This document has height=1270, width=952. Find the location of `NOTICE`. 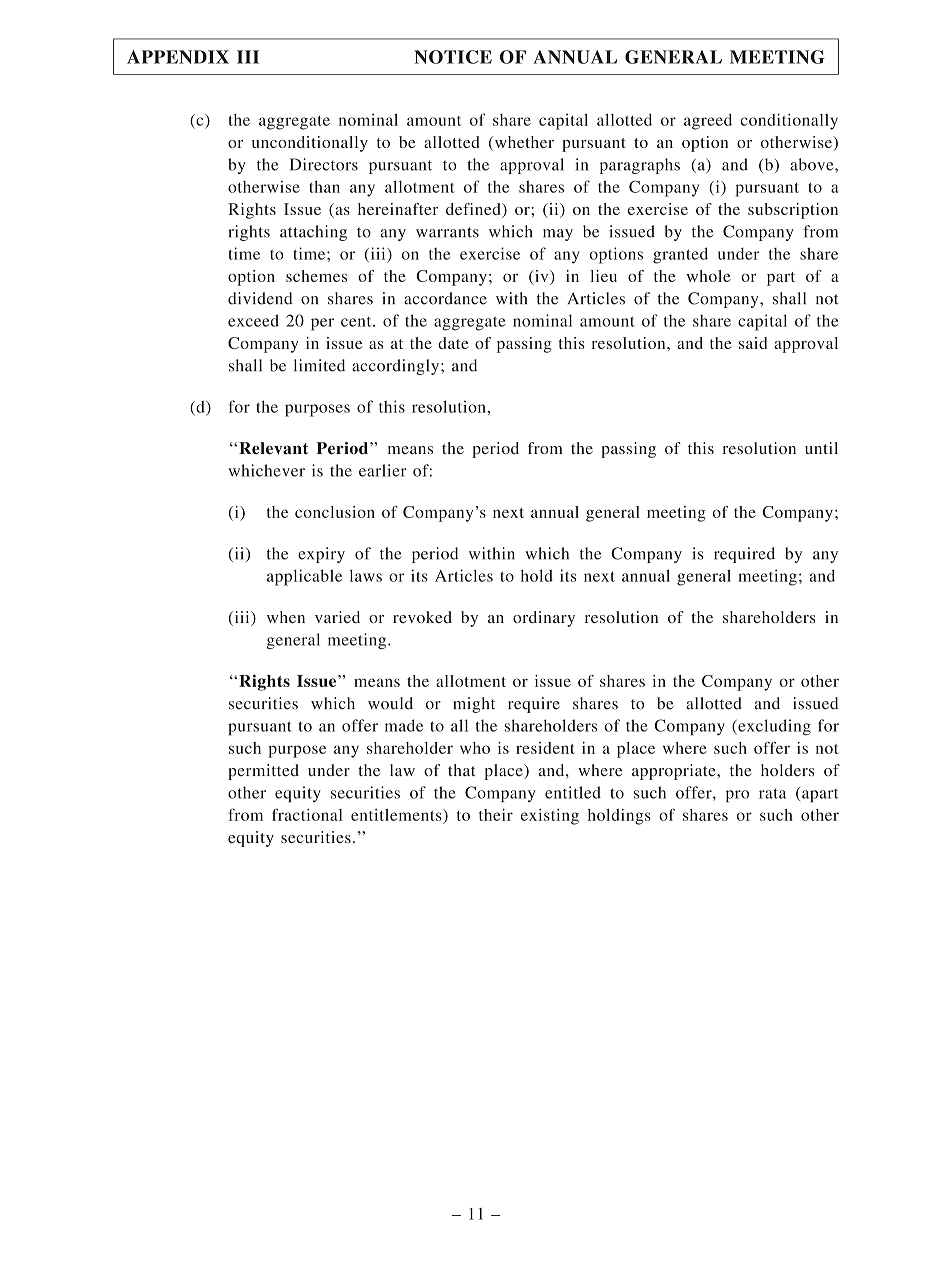

NOTICE is located at coordinates (453, 57).
